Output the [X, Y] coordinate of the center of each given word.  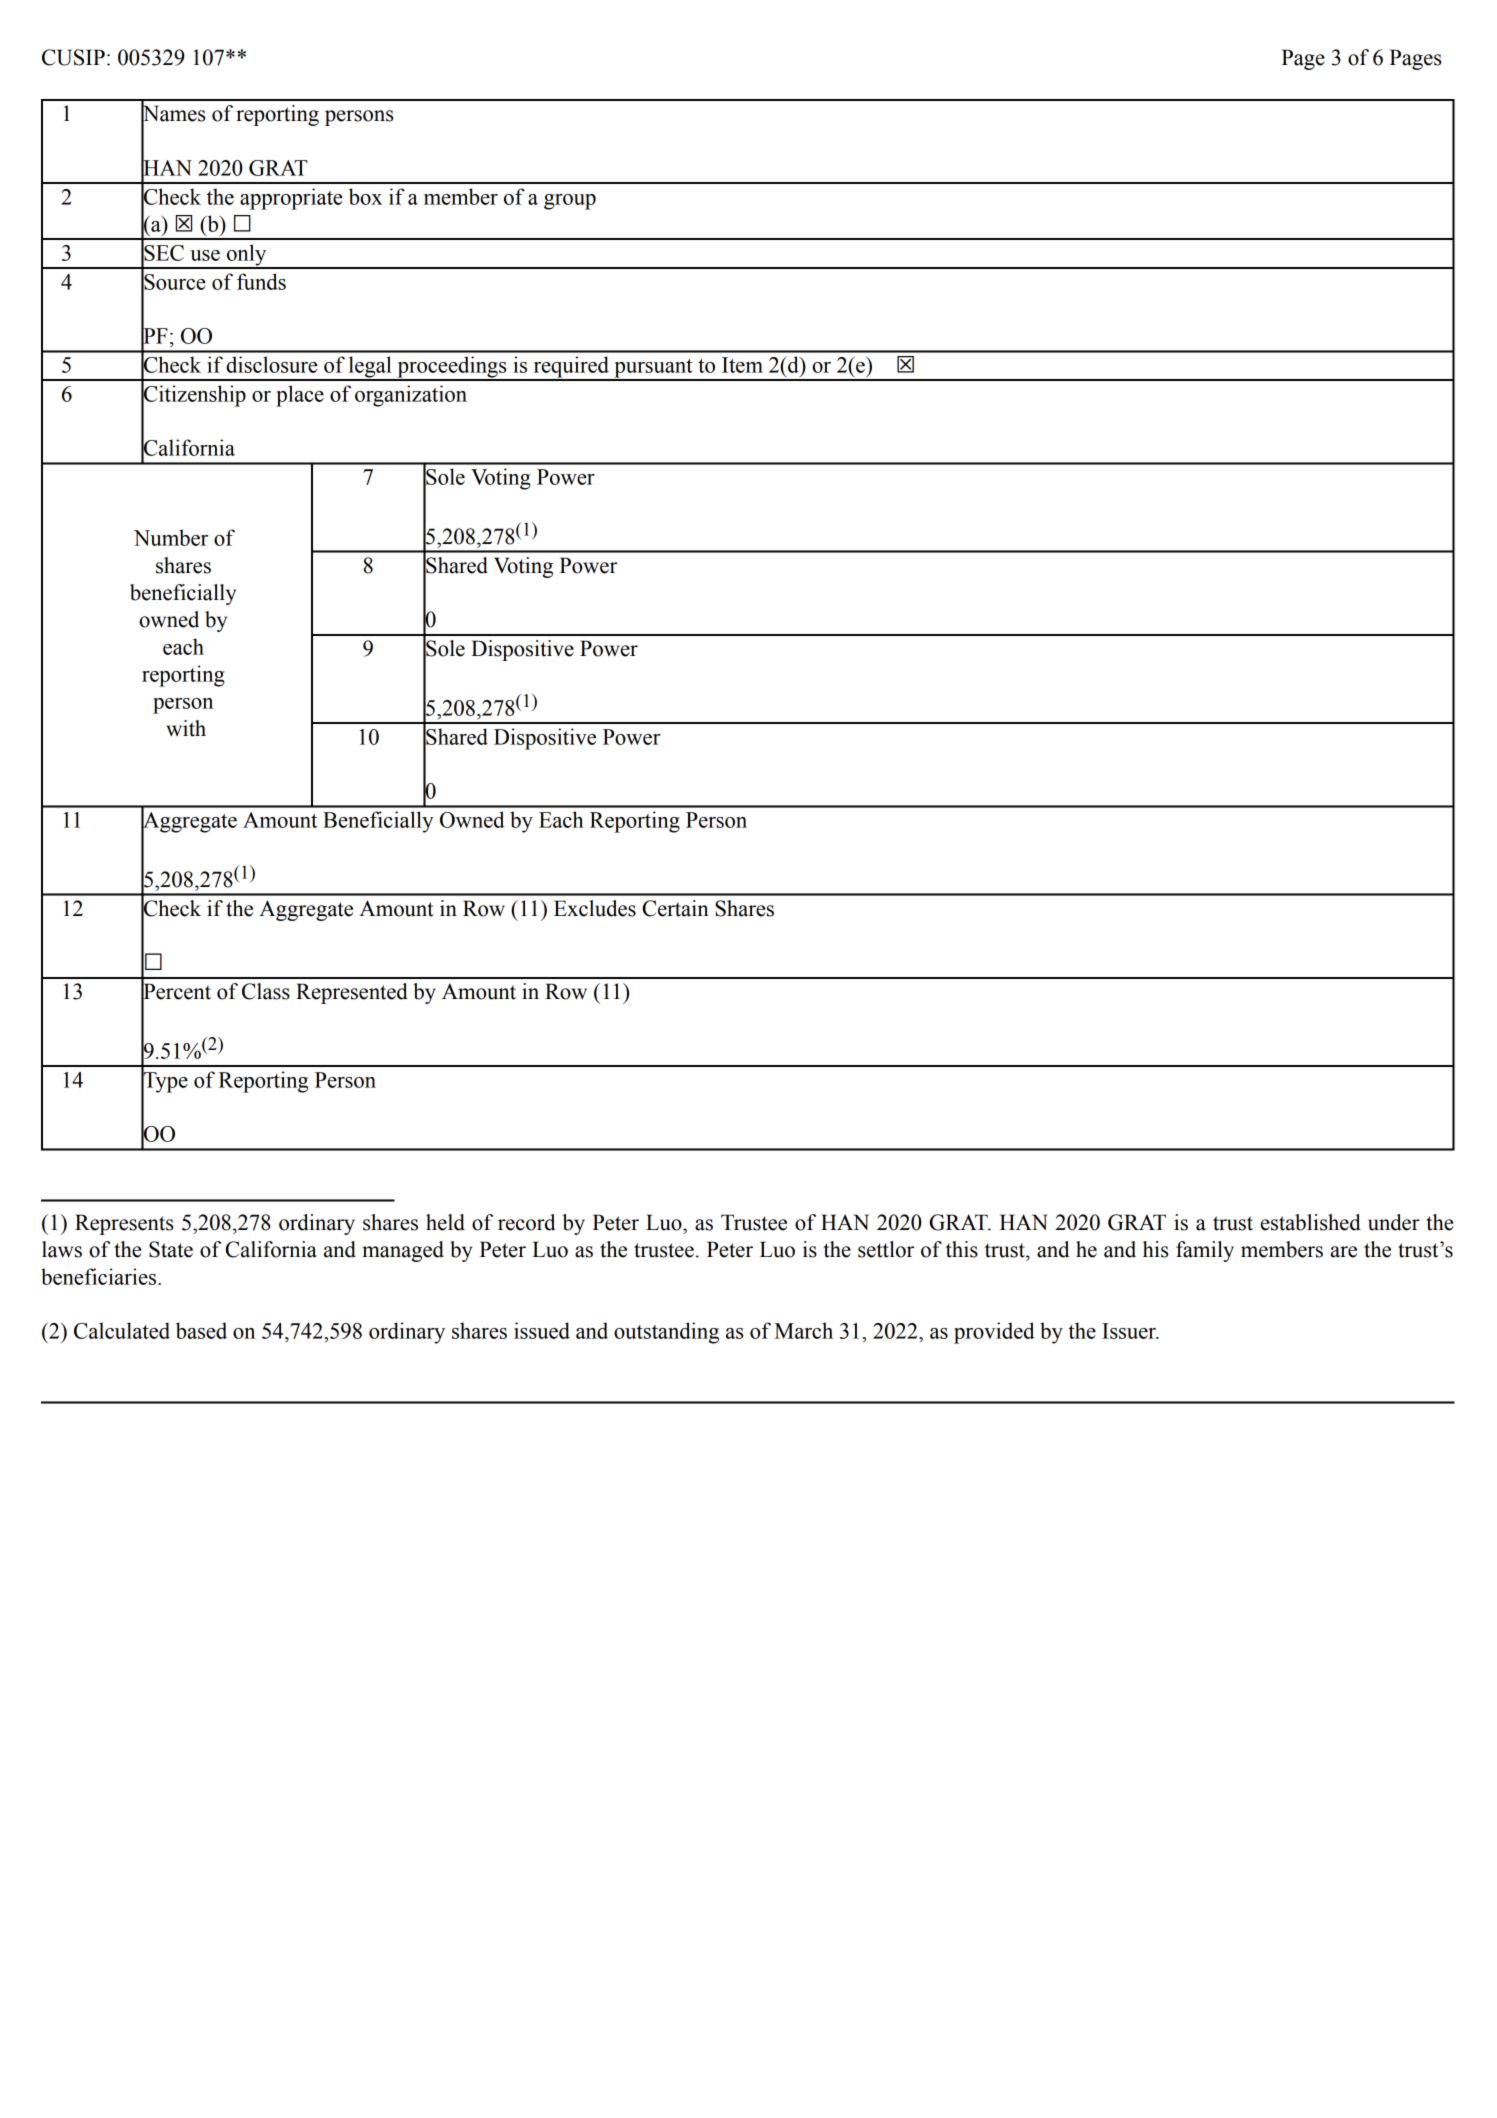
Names [173, 114]
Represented [352, 993]
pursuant [653, 369]
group [570, 202]
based [201, 1330]
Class [266, 991]
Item [742, 365]
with [186, 728]
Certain [676, 908]
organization [411, 396]
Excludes [595, 908]
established [1311, 1222]
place [300, 396]
